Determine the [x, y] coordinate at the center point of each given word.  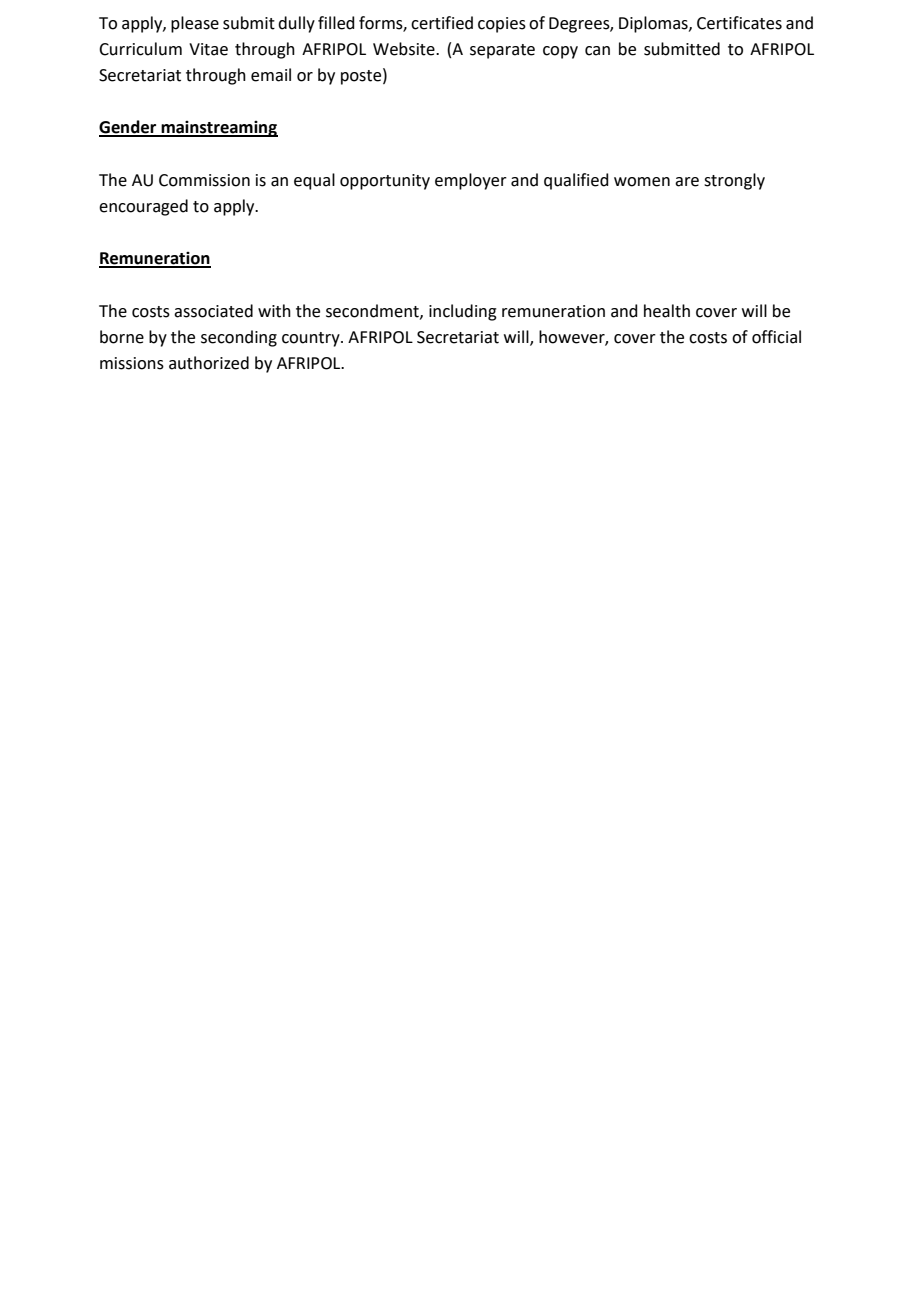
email [271, 75]
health [667, 311]
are [687, 182]
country [312, 339]
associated [213, 311]
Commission [204, 180]
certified [442, 23]
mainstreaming [218, 129]
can [597, 51]
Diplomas [654, 24]
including [463, 312]
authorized [209, 363]
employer [471, 181]
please [195, 24]
